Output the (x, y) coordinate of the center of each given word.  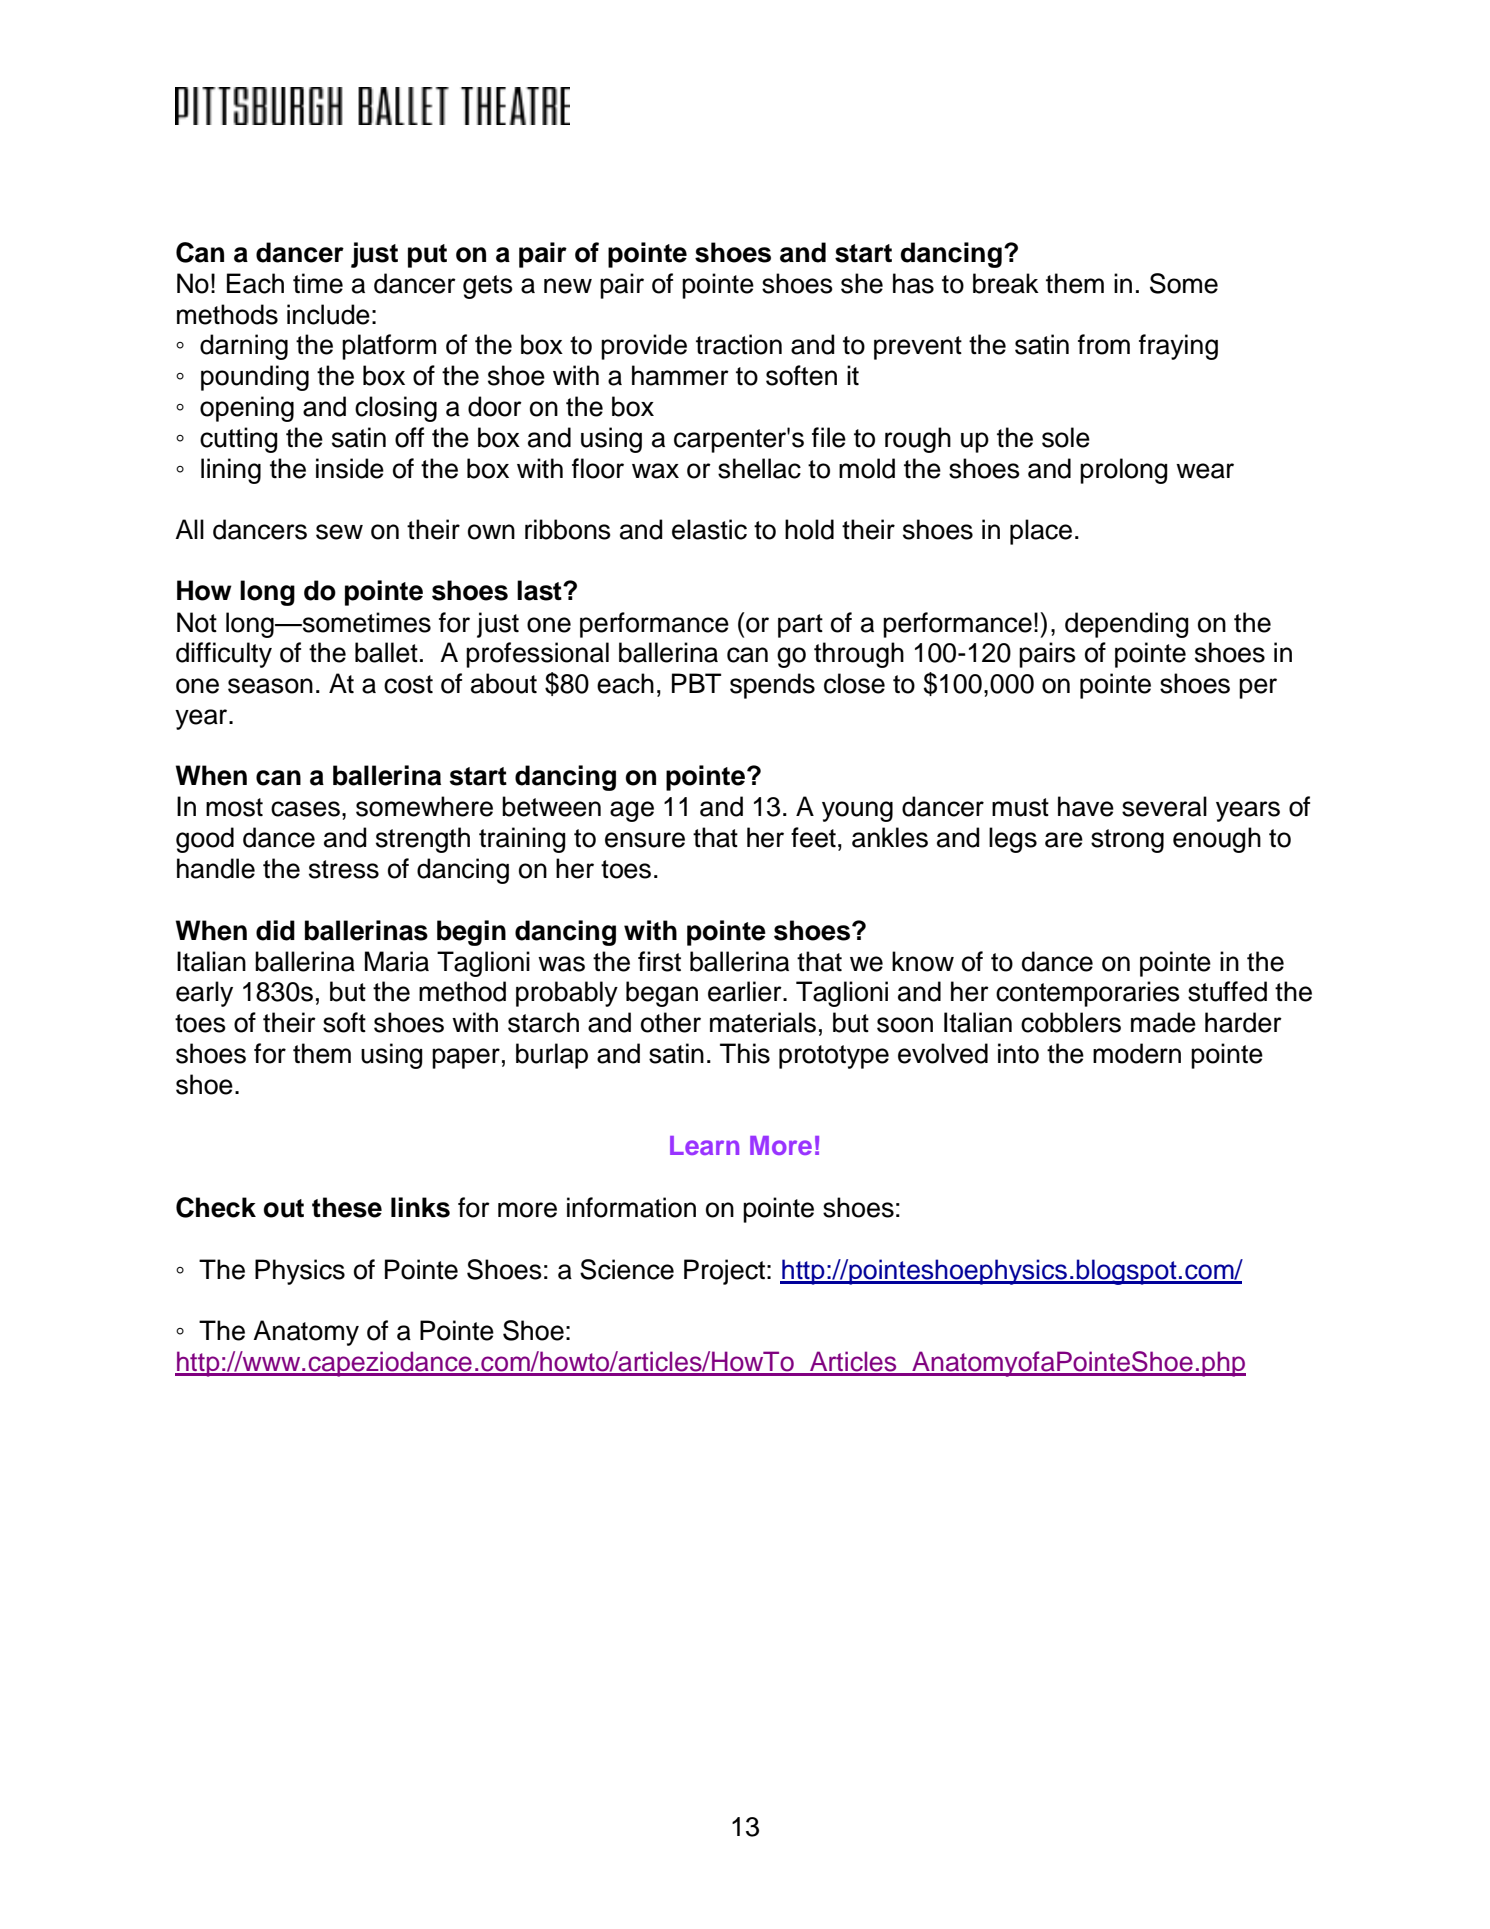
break (1006, 283)
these (347, 1207)
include (328, 314)
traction (739, 344)
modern (1137, 1053)
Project (724, 1272)
